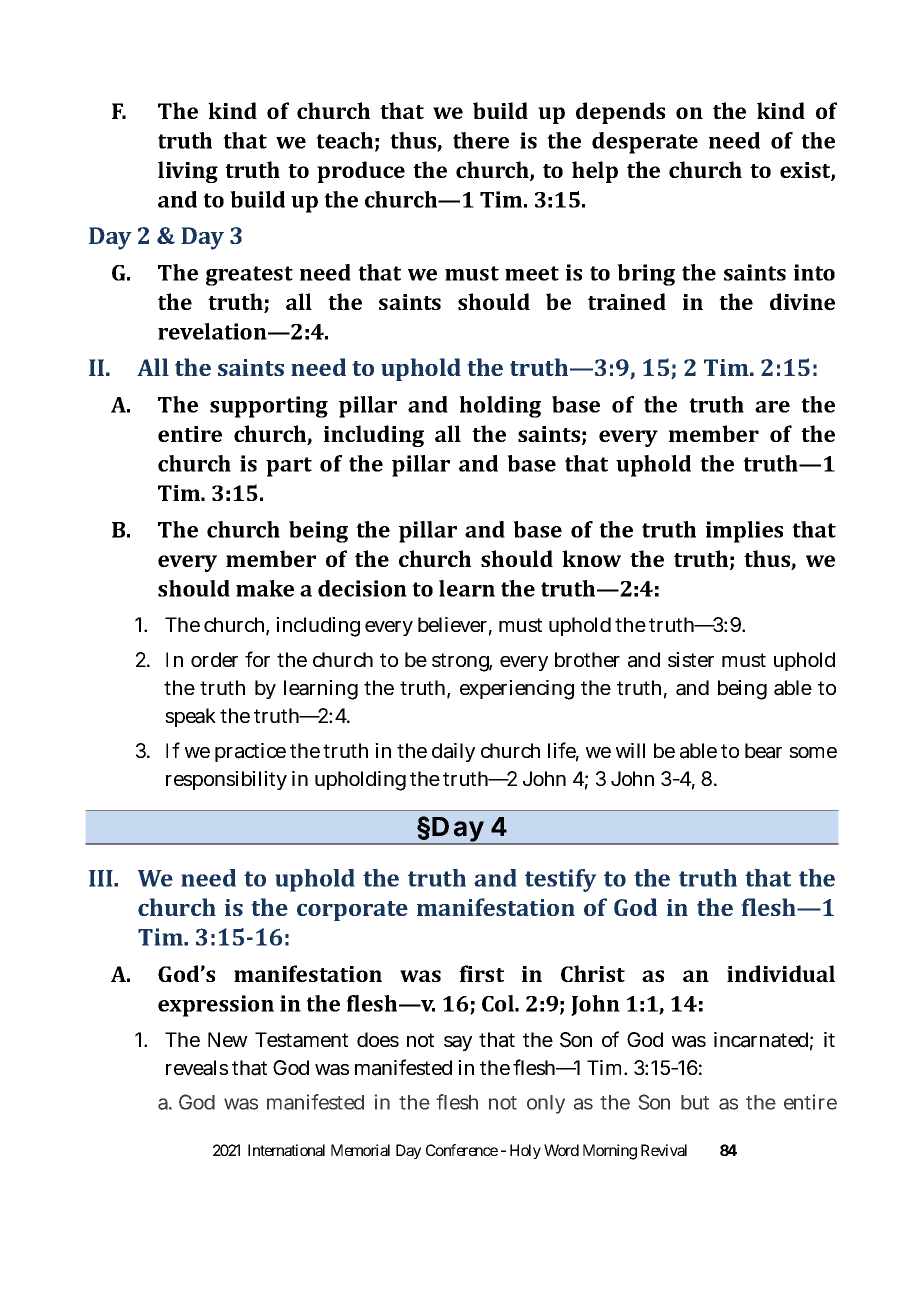 This screenshot has height=1308, width=924. I want to click on make, so click(265, 588).
